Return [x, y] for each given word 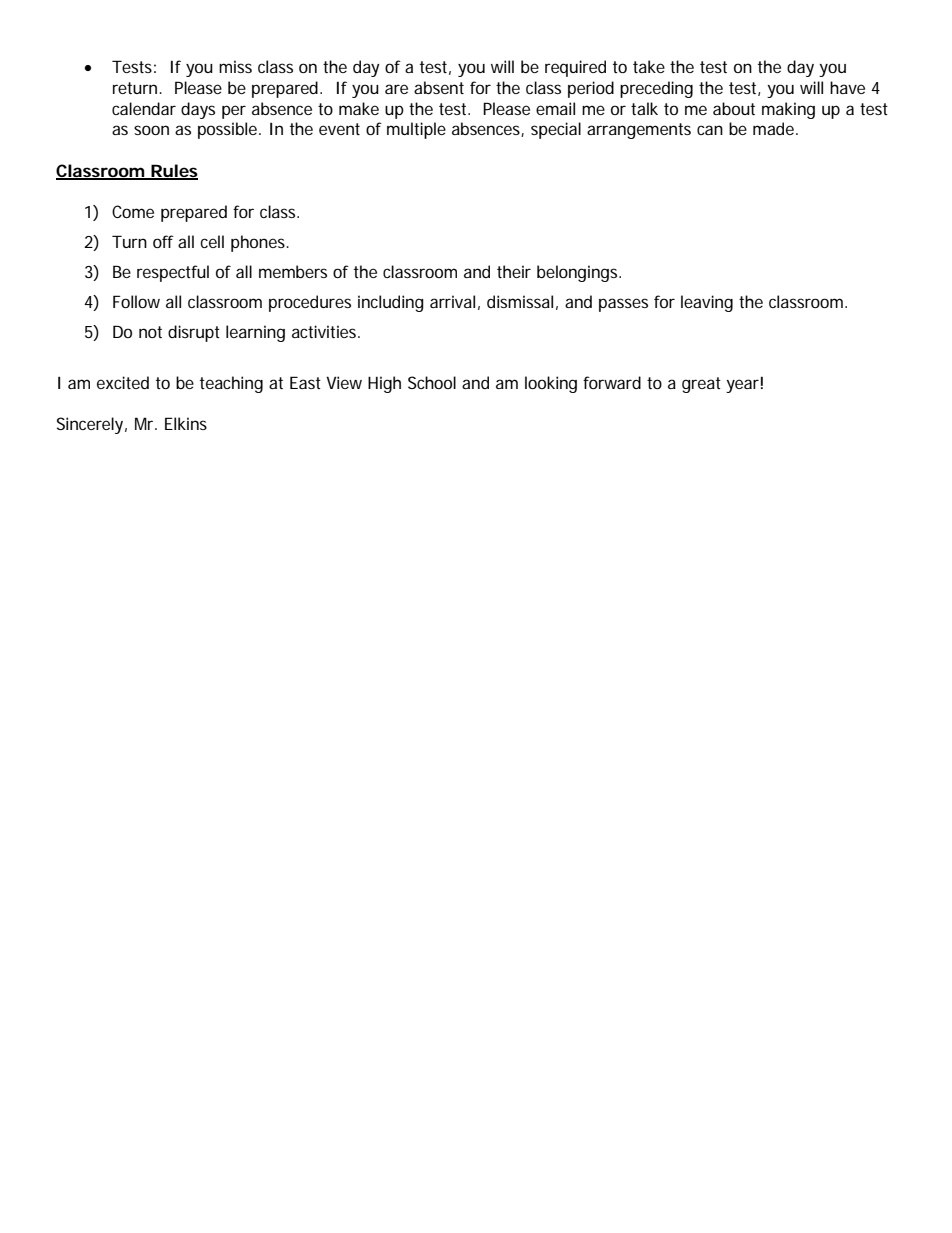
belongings [579, 273]
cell [212, 241]
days [198, 110]
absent [439, 87]
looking [551, 384]
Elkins [186, 423]
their [514, 271]
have [847, 87]
